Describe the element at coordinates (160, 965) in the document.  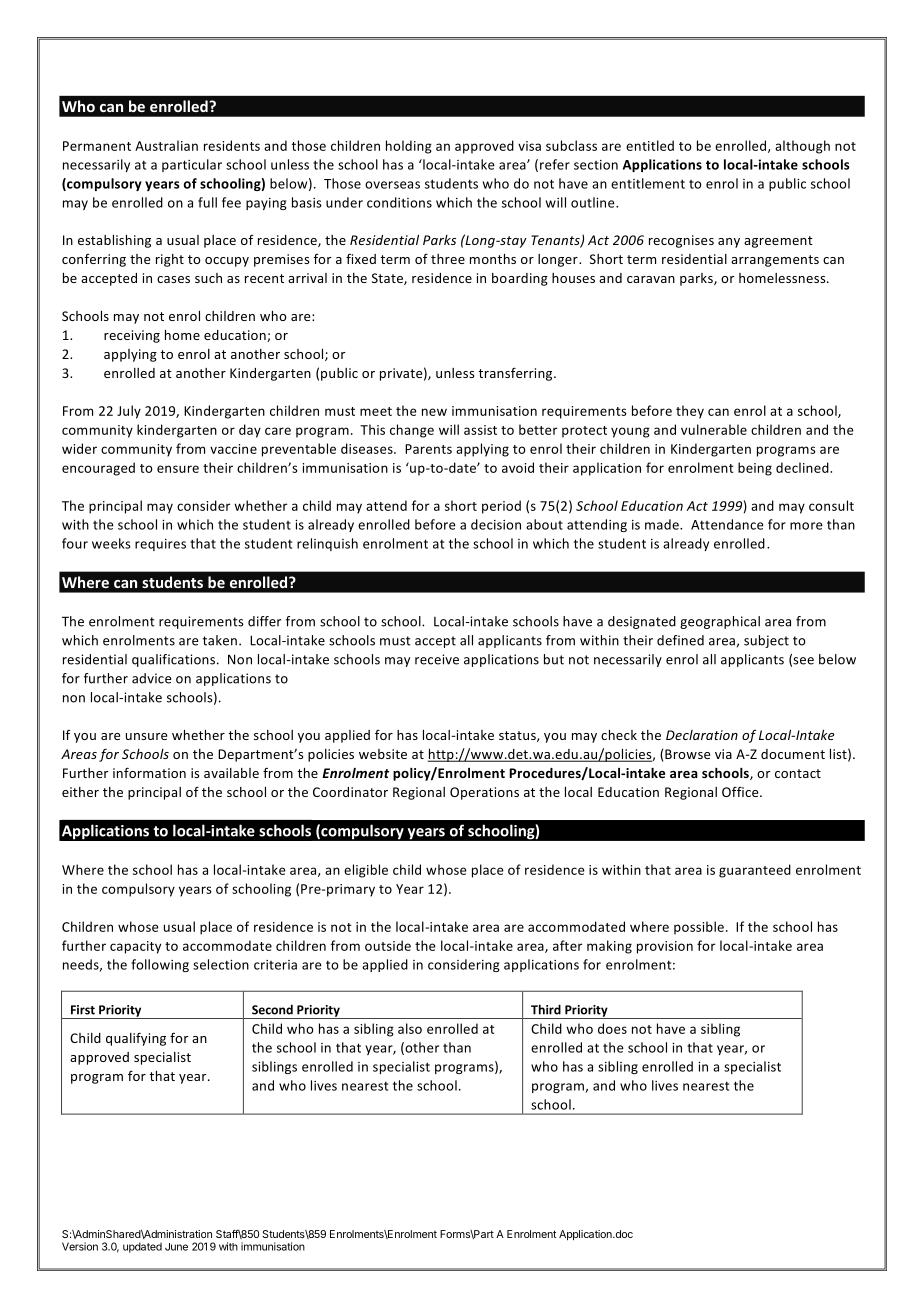
I see `following` at that location.
